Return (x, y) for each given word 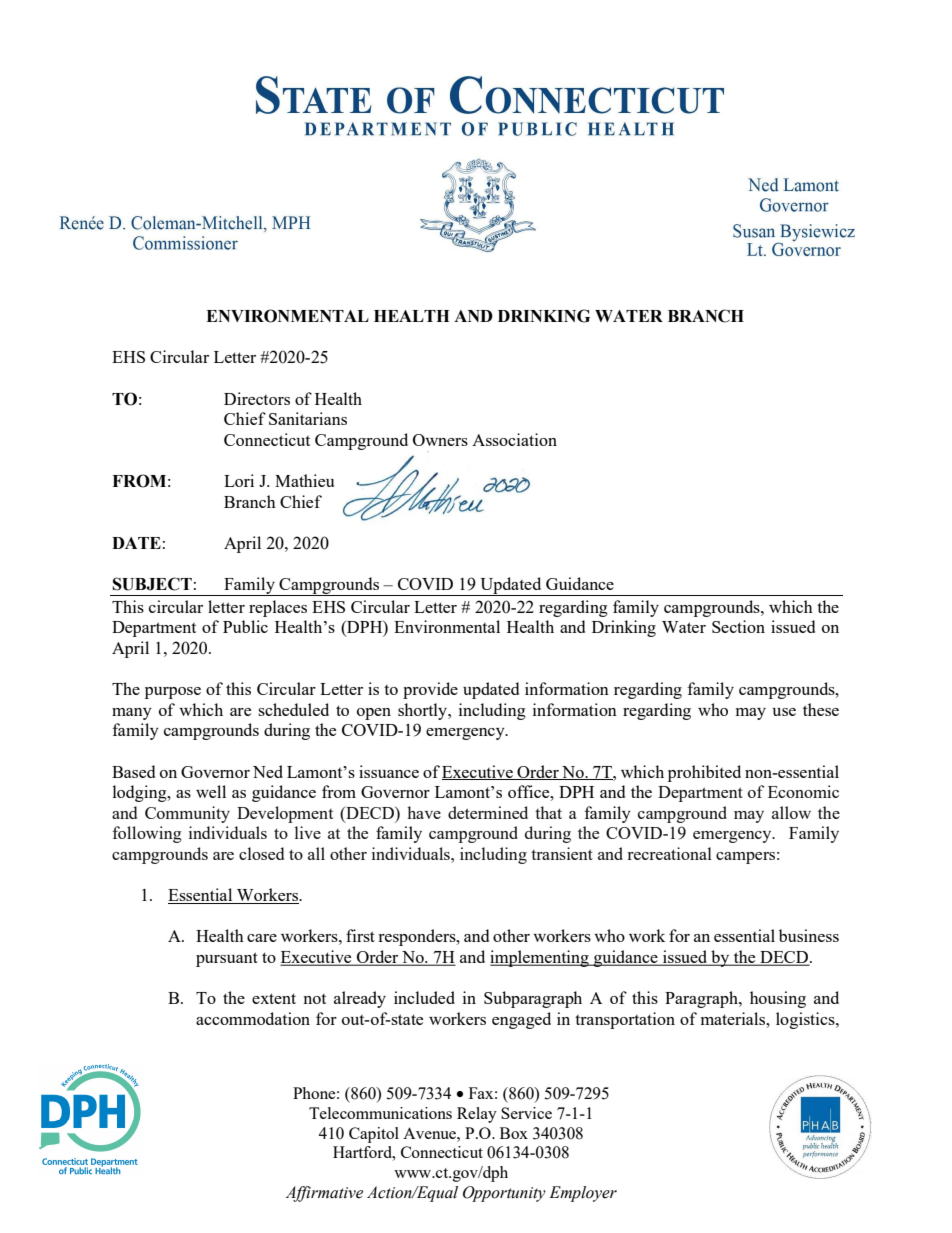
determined (488, 812)
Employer (583, 1194)
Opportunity (504, 1194)
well (211, 791)
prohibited (704, 773)
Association (514, 439)
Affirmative (324, 1194)
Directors (257, 398)
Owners (440, 440)
